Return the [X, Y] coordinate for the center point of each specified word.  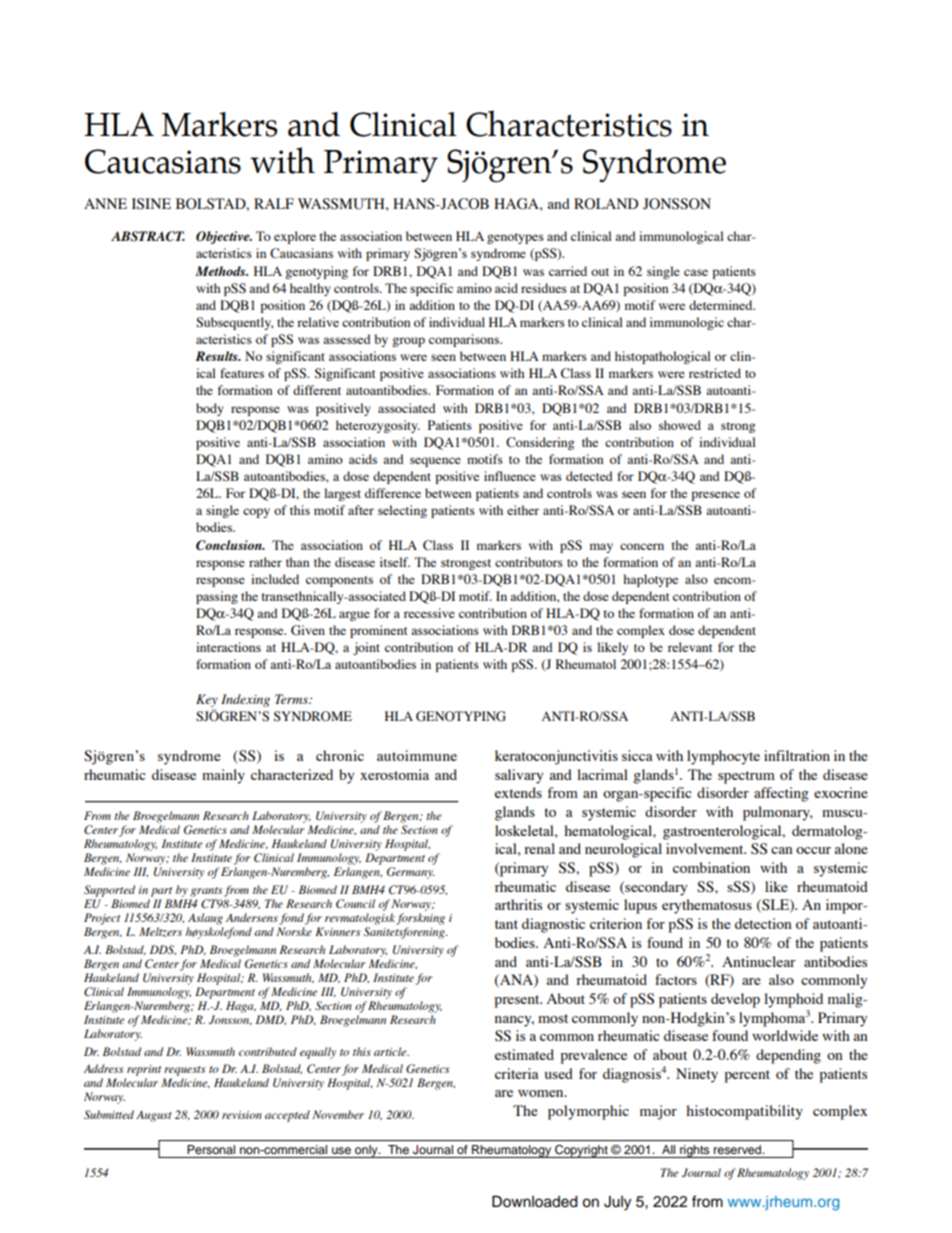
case [696, 272]
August [154, 1116]
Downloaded [535, 1201]
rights [695, 1151]
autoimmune [417, 755]
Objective [224, 237]
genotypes [515, 238]
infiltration [797, 755]
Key [207, 700]
